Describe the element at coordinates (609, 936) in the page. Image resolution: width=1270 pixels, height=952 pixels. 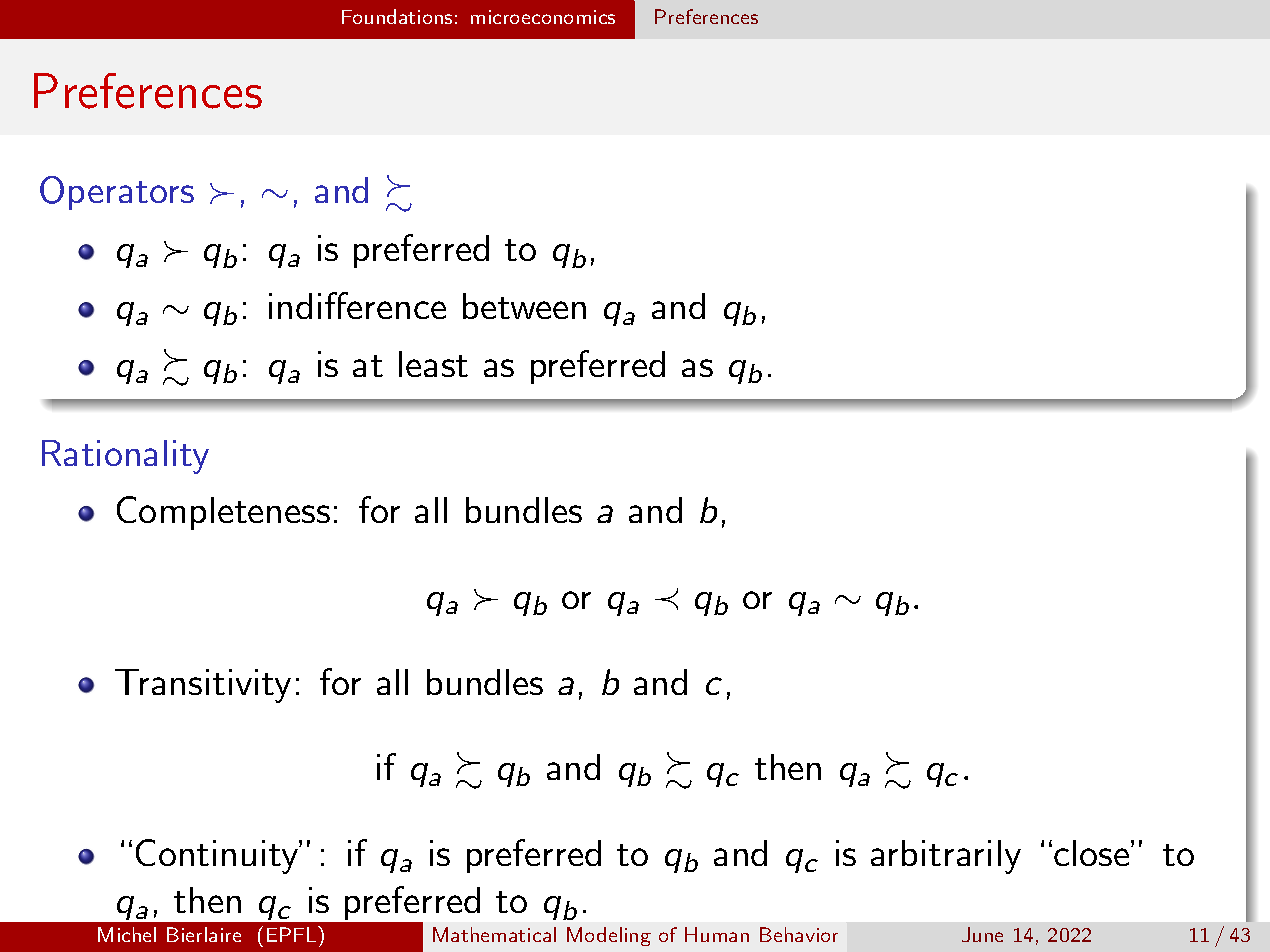
I see `Modeling` at that location.
